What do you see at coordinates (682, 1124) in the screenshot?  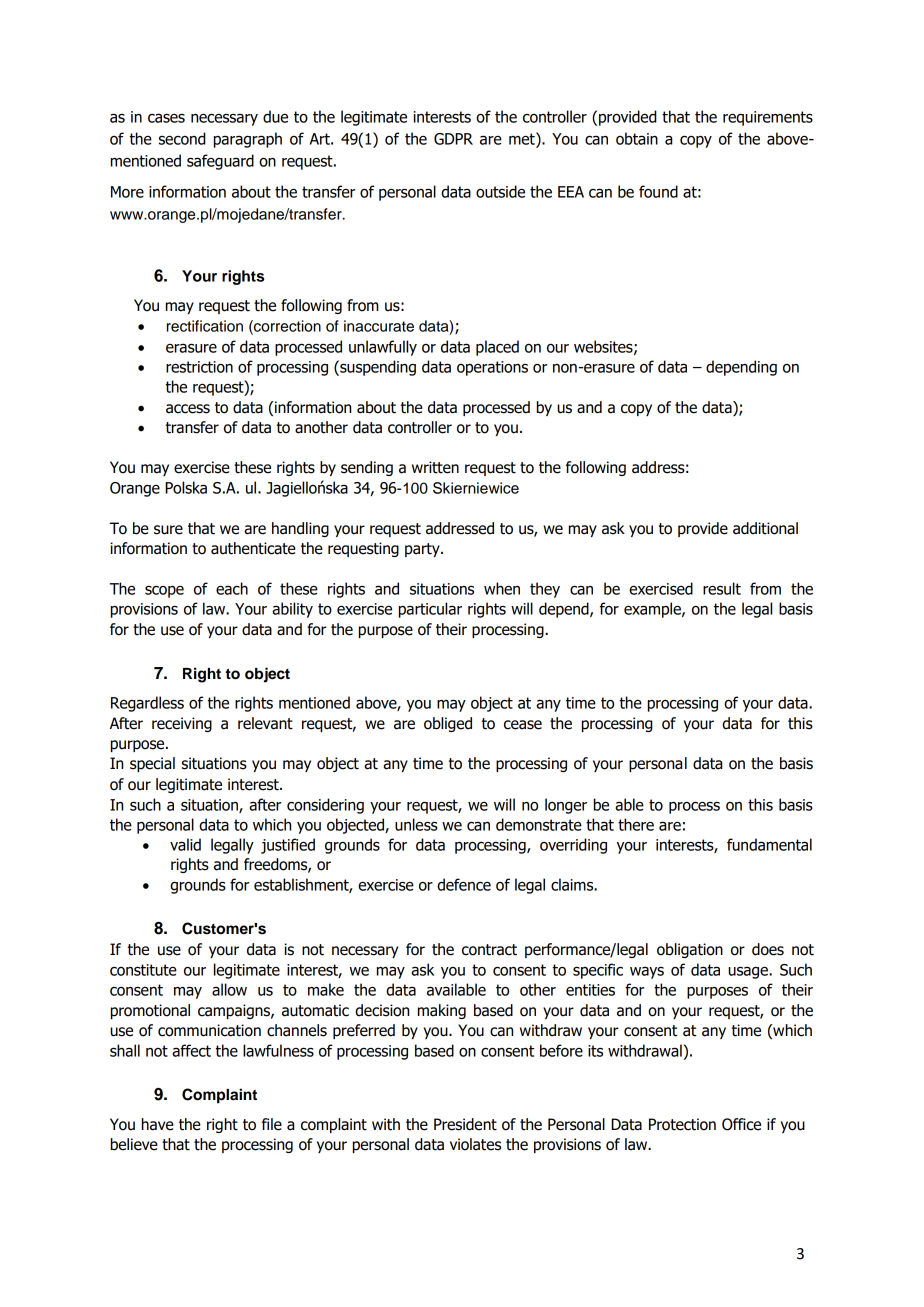 I see `Protection` at bounding box center [682, 1124].
